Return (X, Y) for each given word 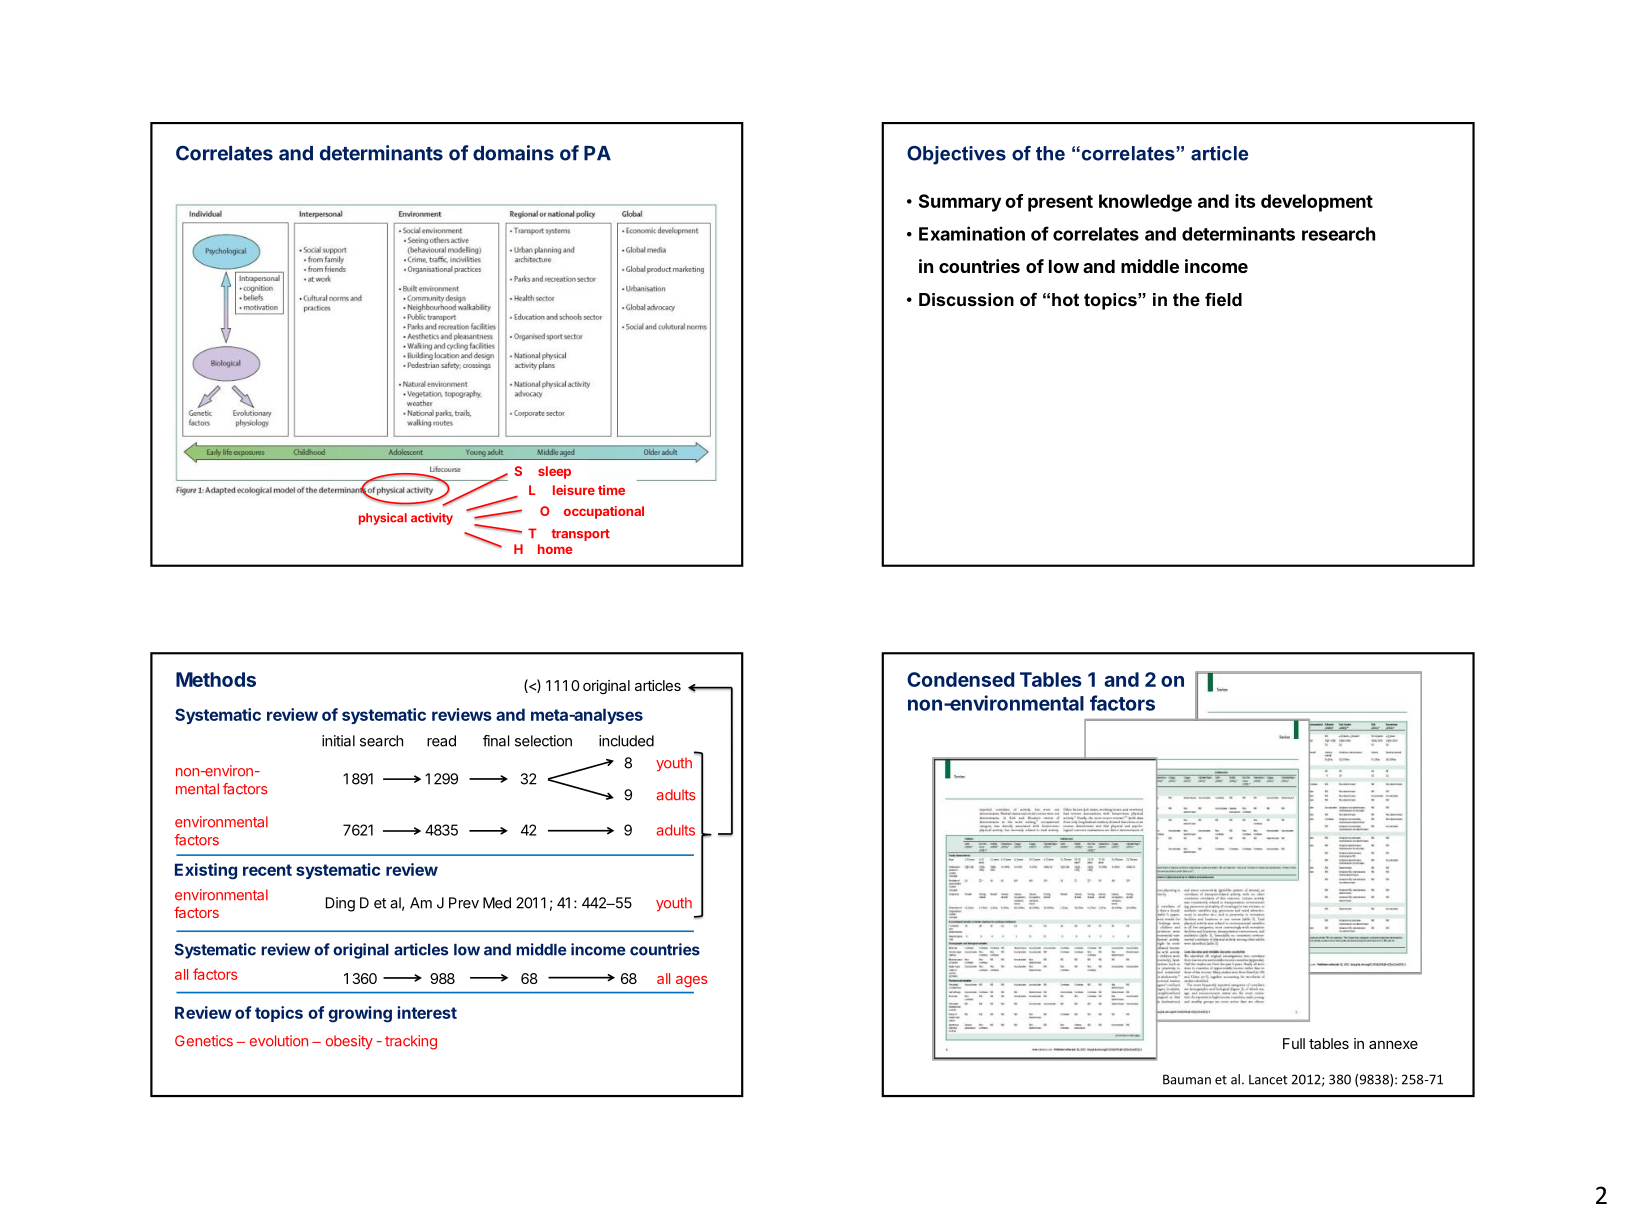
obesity (349, 1042)
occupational (604, 512)
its (1245, 201)
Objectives (956, 155)
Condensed (960, 679)
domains (513, 153)
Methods (216, 679)
